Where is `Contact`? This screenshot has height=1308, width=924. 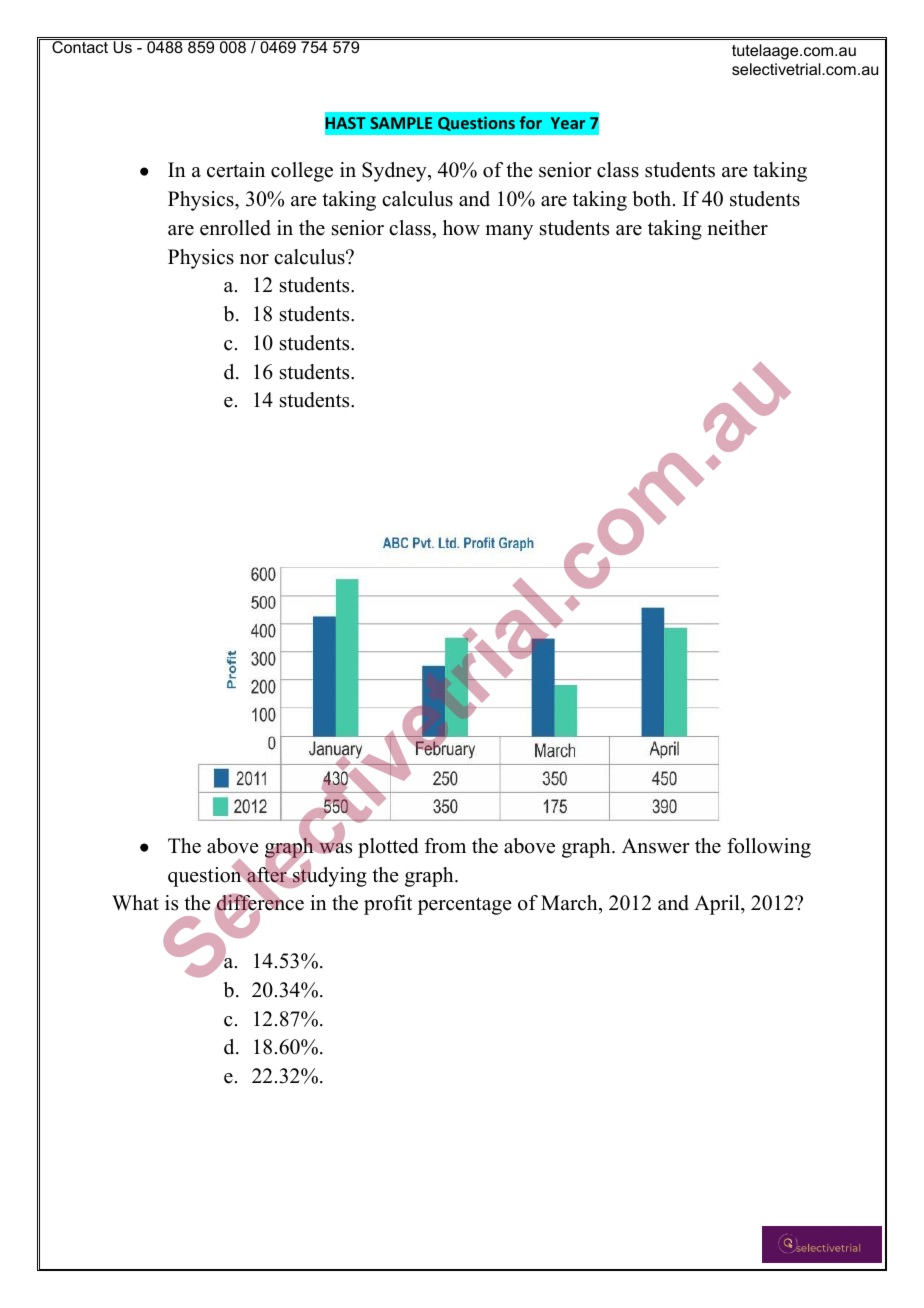 Contact is located at coordinates (80, 46).
